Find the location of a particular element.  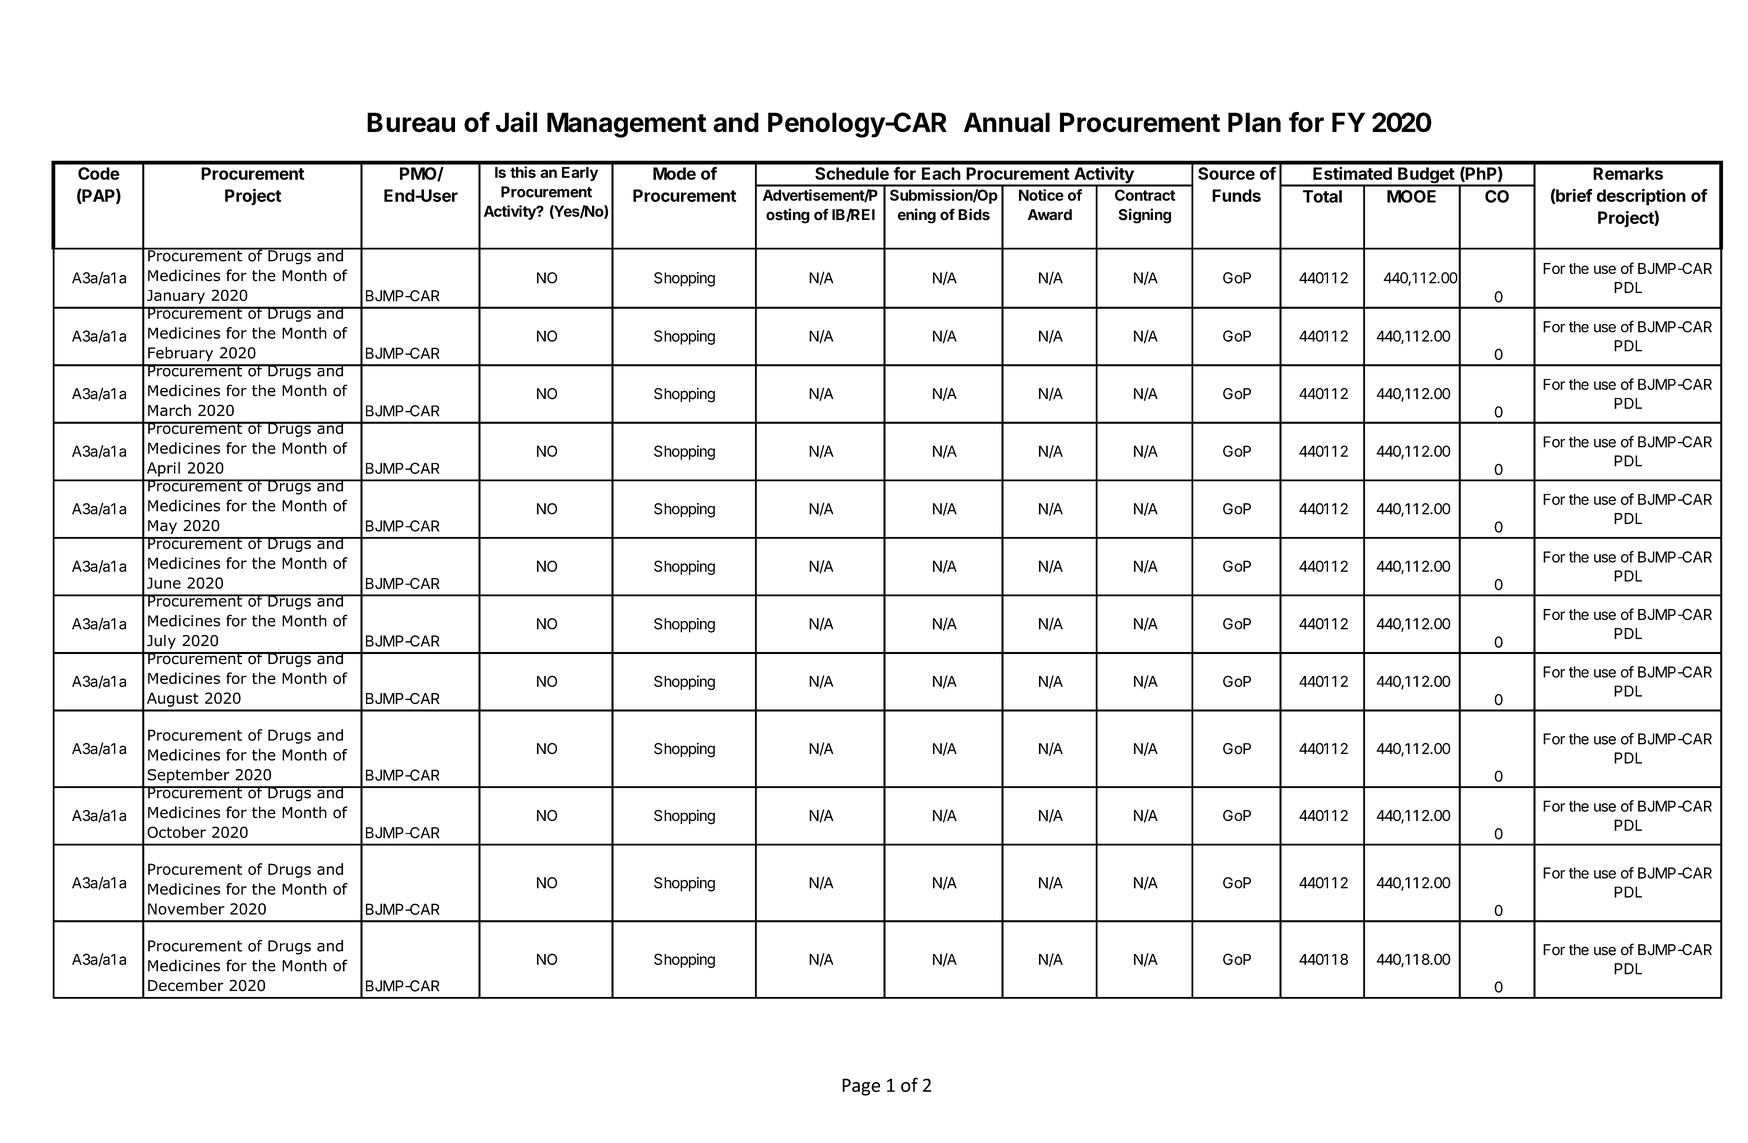

Annual is located at coordinates (1007, 122).
